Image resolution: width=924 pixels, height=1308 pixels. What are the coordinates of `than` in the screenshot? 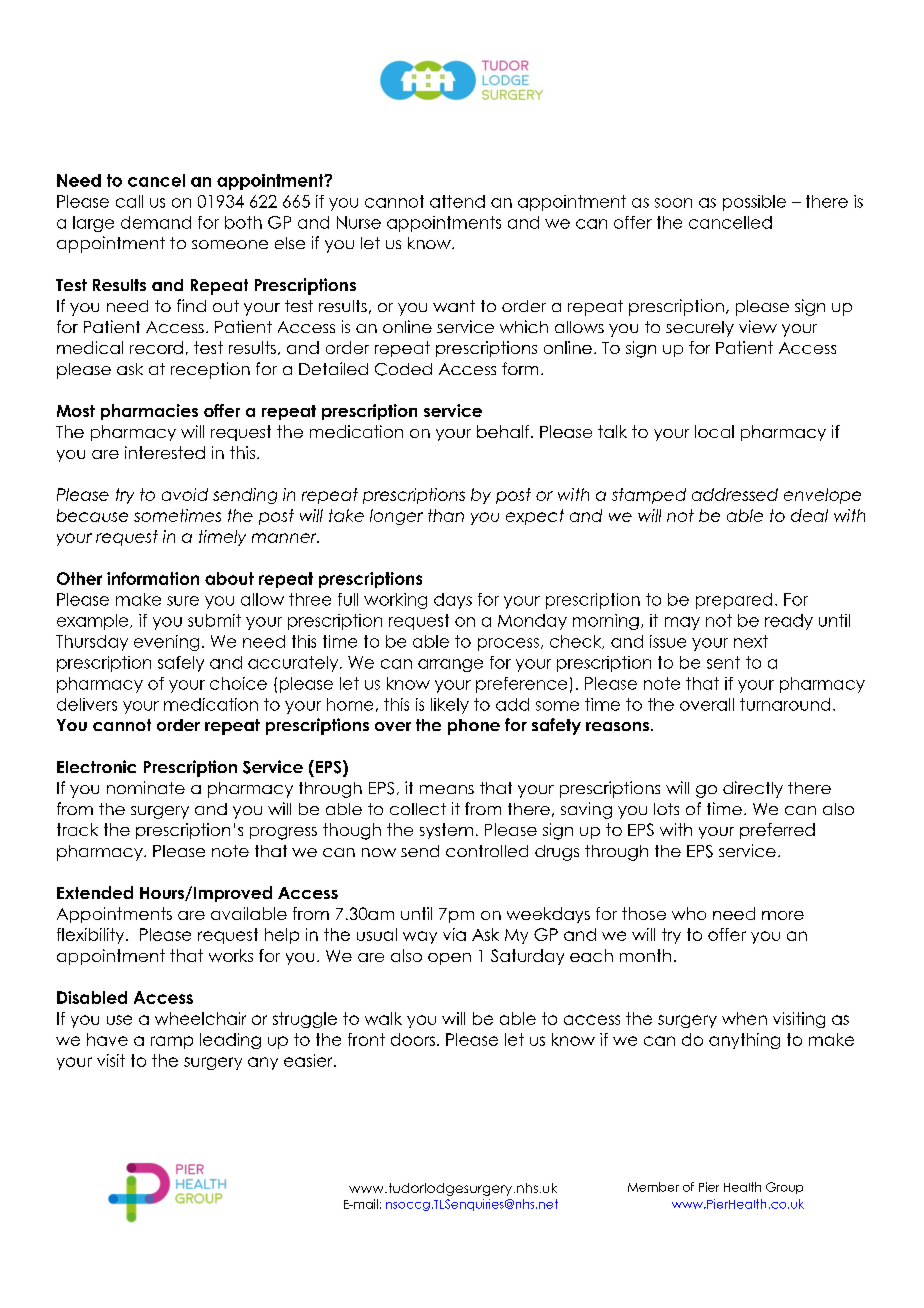 It's located at (446, 515).
